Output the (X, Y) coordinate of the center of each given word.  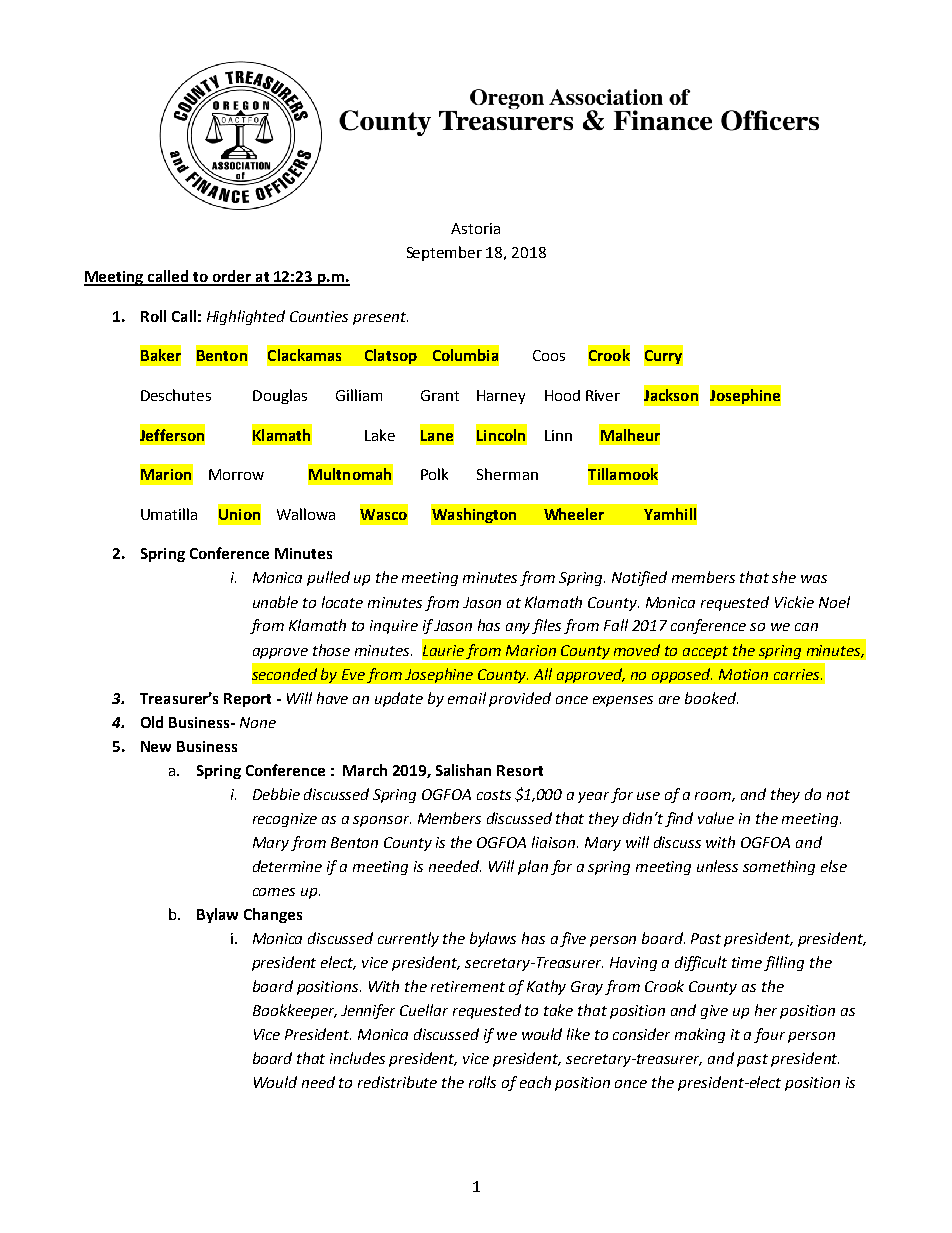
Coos (549, 355)
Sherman (507, 474)
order (232, 277)
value (716, 818)
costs (494, 795)
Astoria (475, 228)
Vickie (794, 602)
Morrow (236, 474)
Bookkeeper (295, 1011)
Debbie (276, 794)
